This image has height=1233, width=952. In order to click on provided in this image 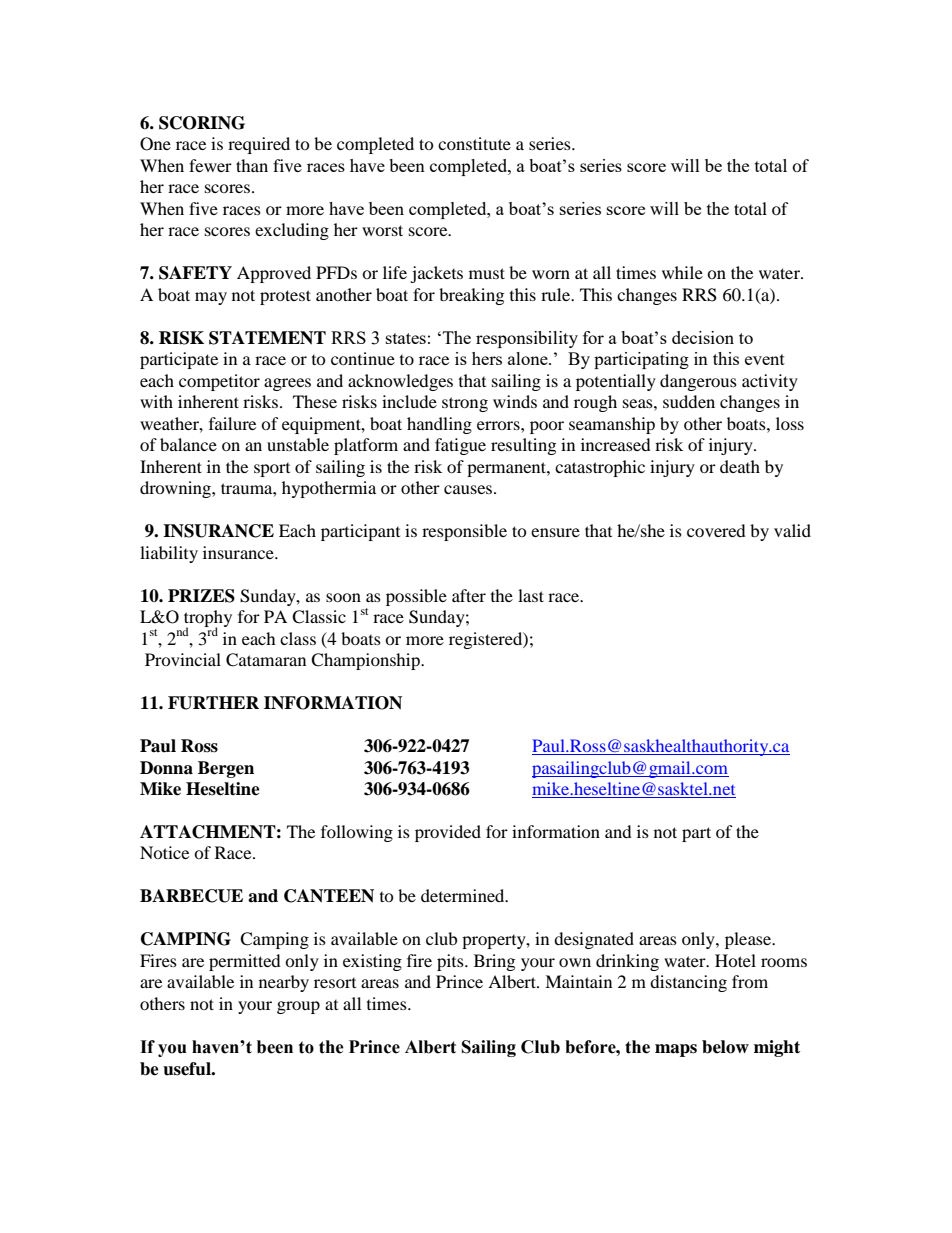, I will do `click(448, 833)`.
